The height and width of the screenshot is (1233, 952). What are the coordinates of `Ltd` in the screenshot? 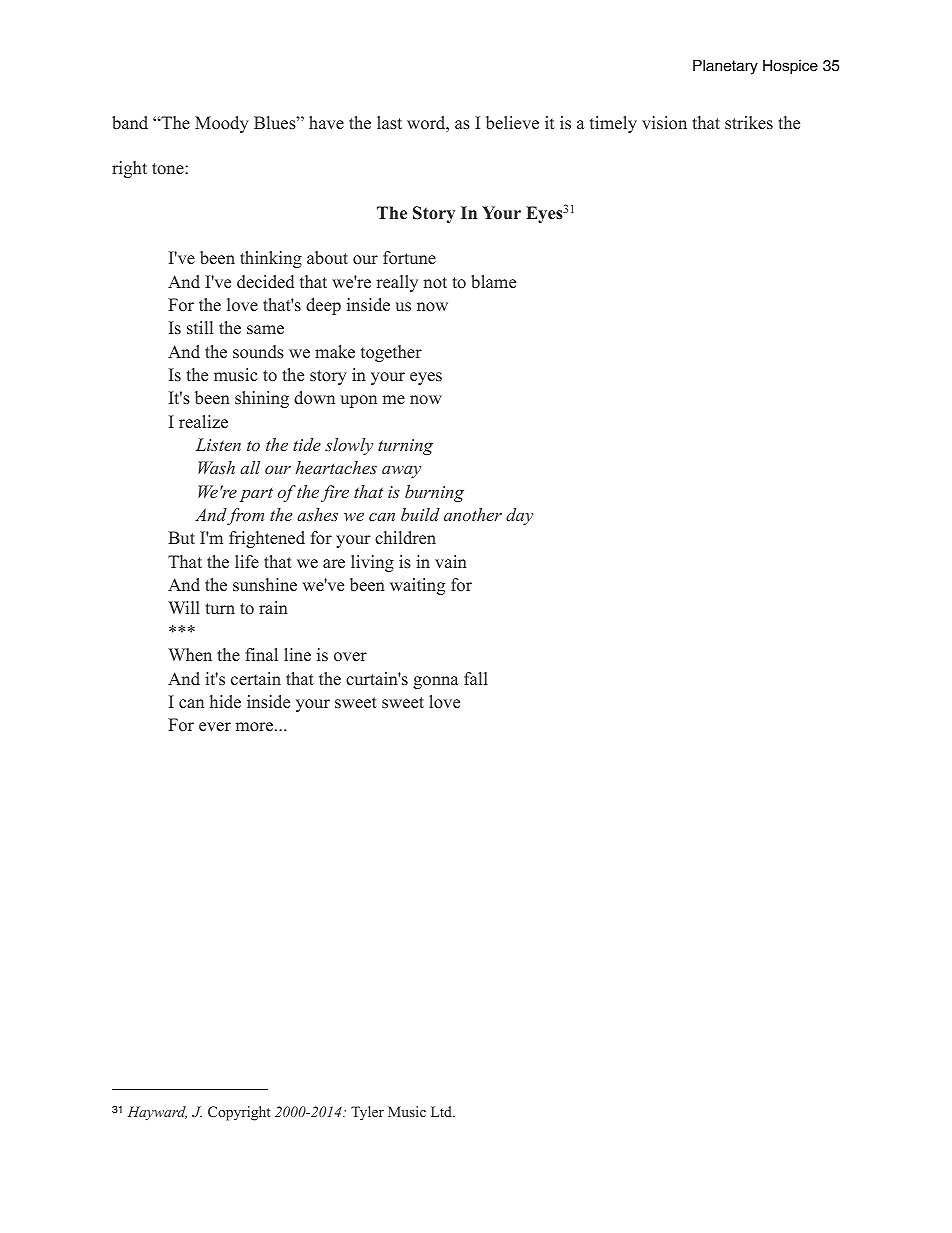 It's located at (442, 1111).
